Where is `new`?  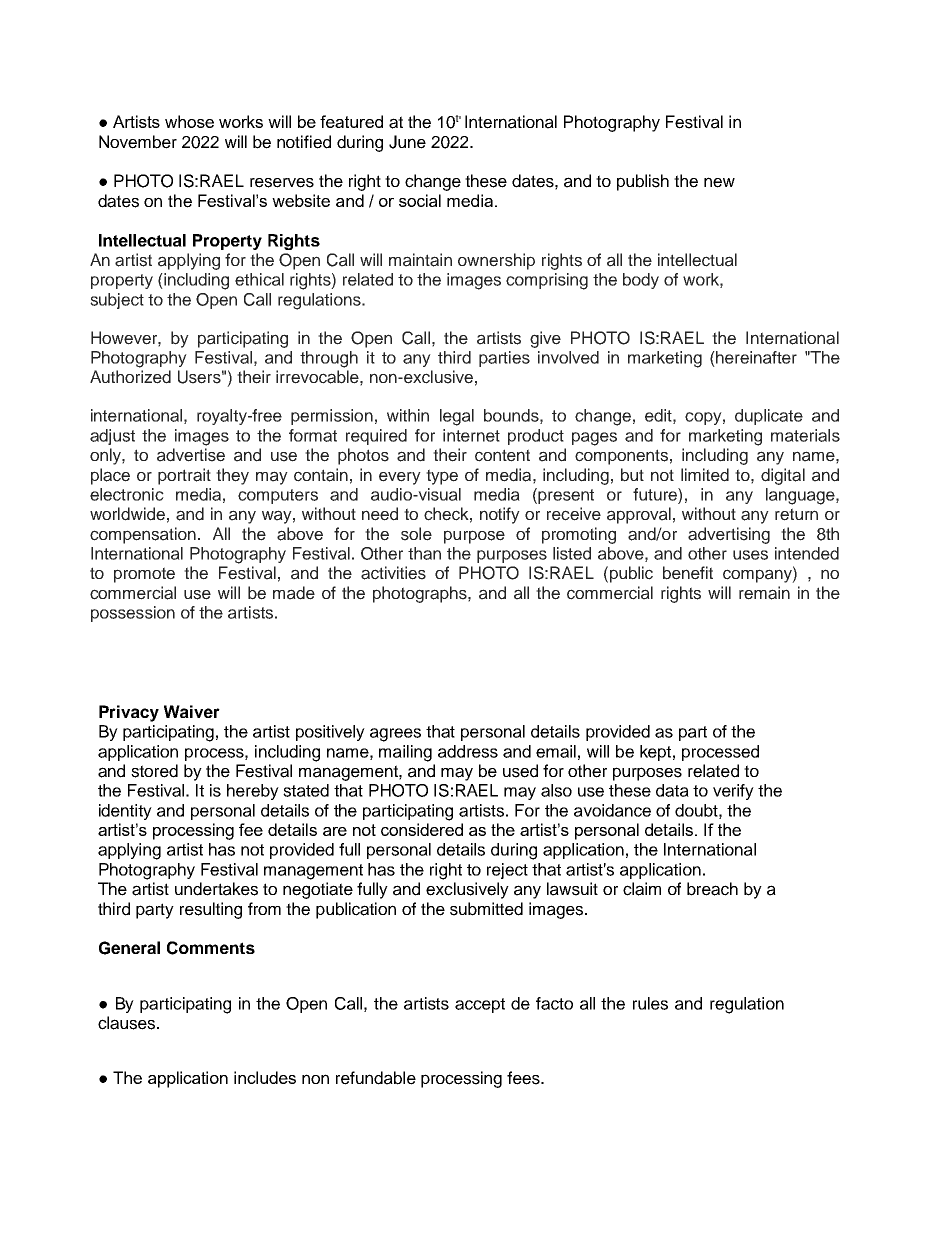 new is located at coordinates (719, 182).
